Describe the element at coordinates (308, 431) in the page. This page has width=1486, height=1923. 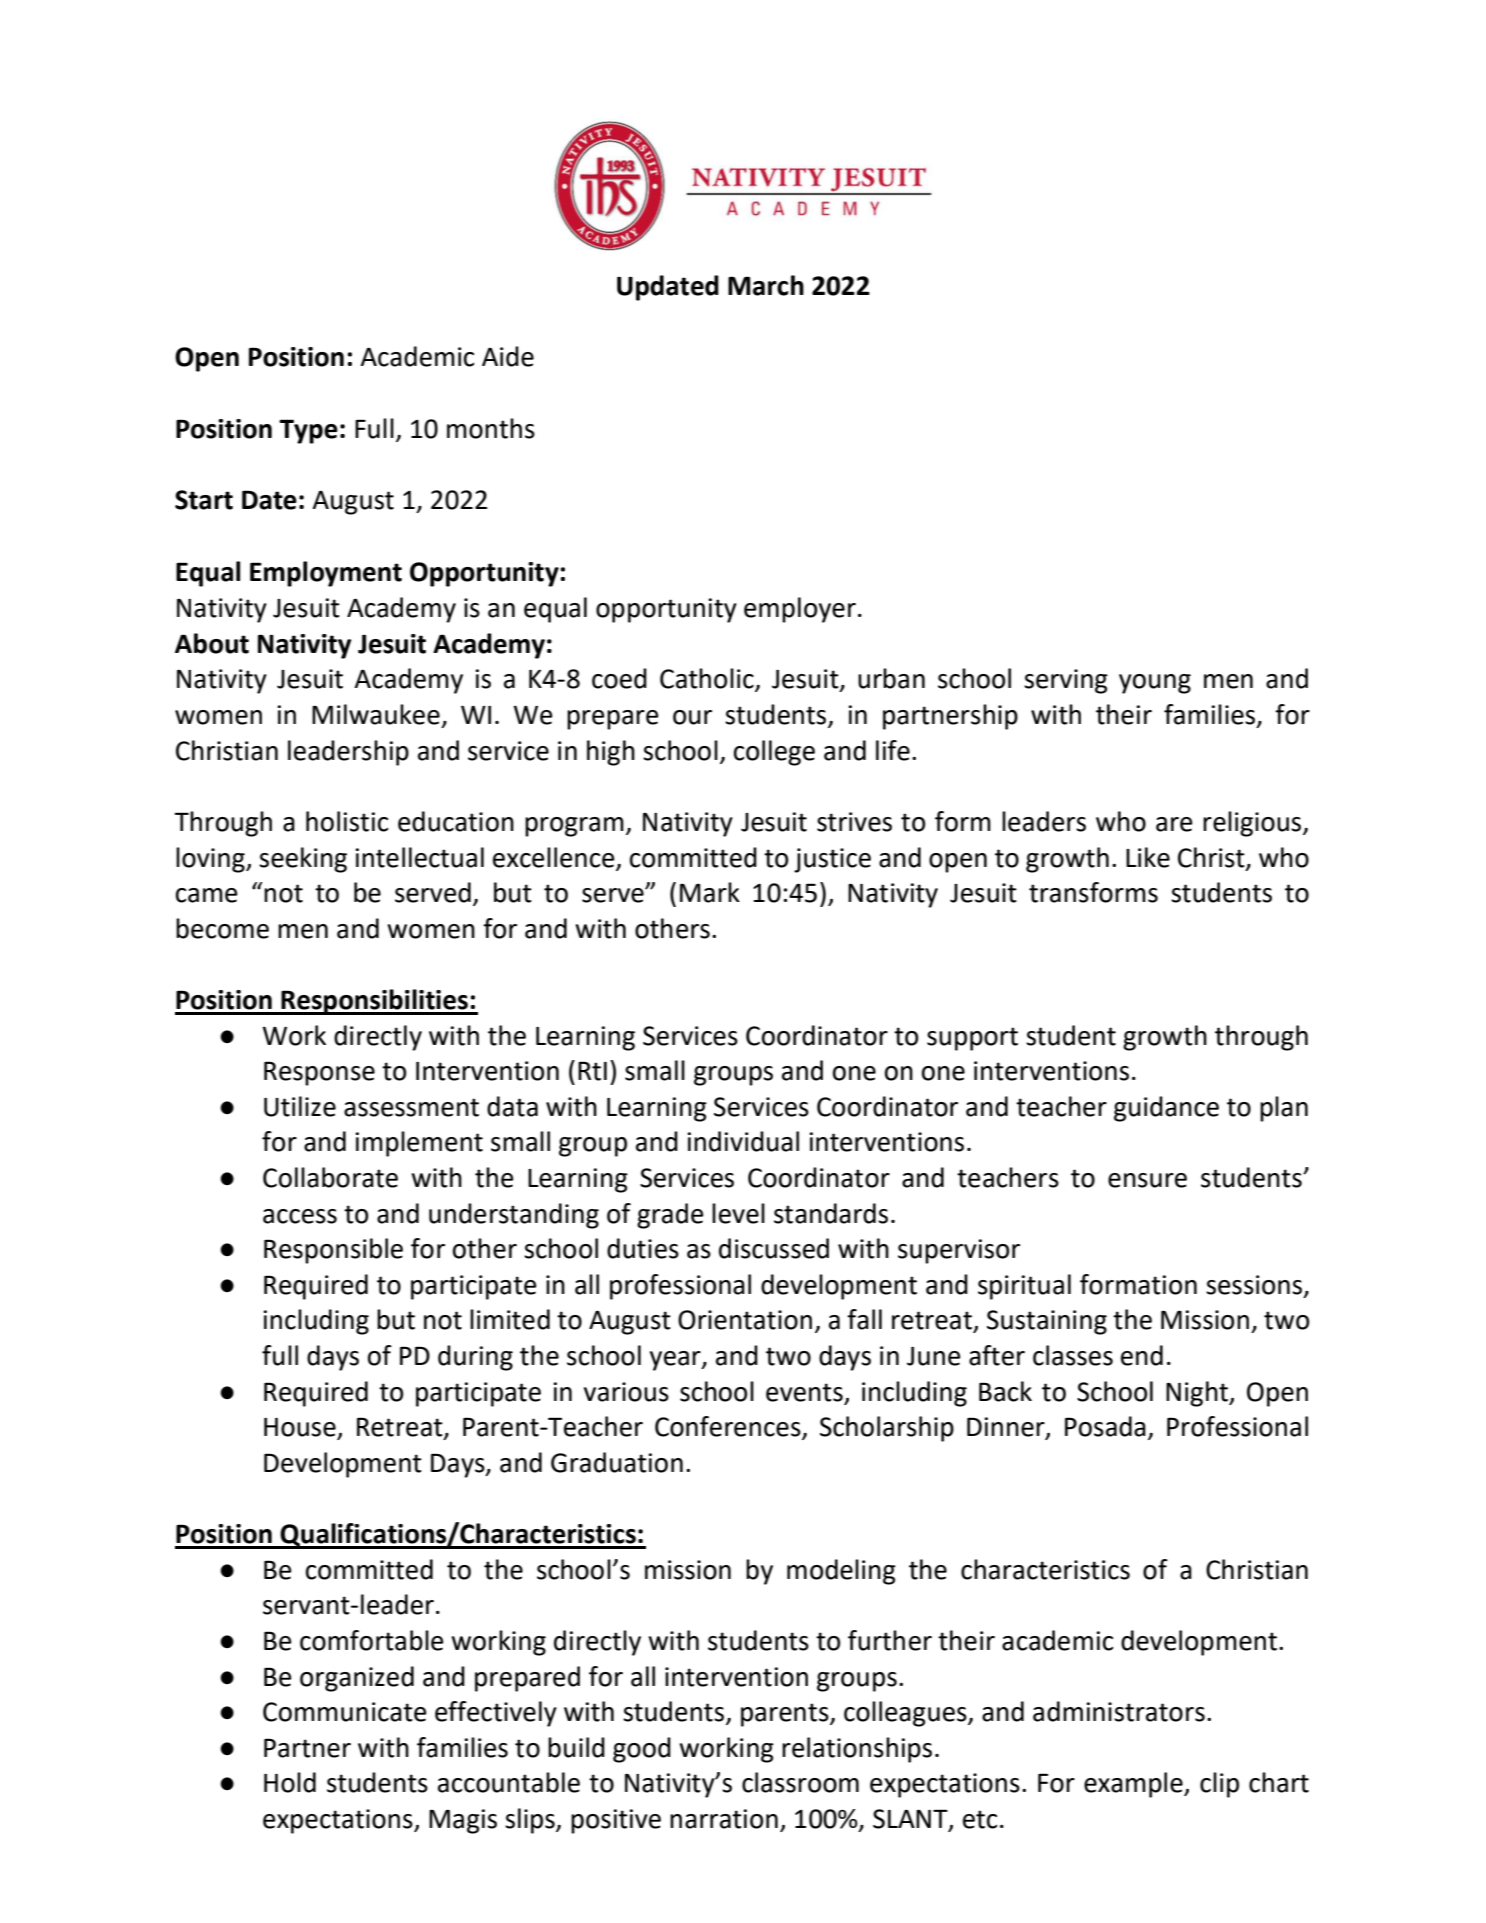
I see `Type` at that location.
